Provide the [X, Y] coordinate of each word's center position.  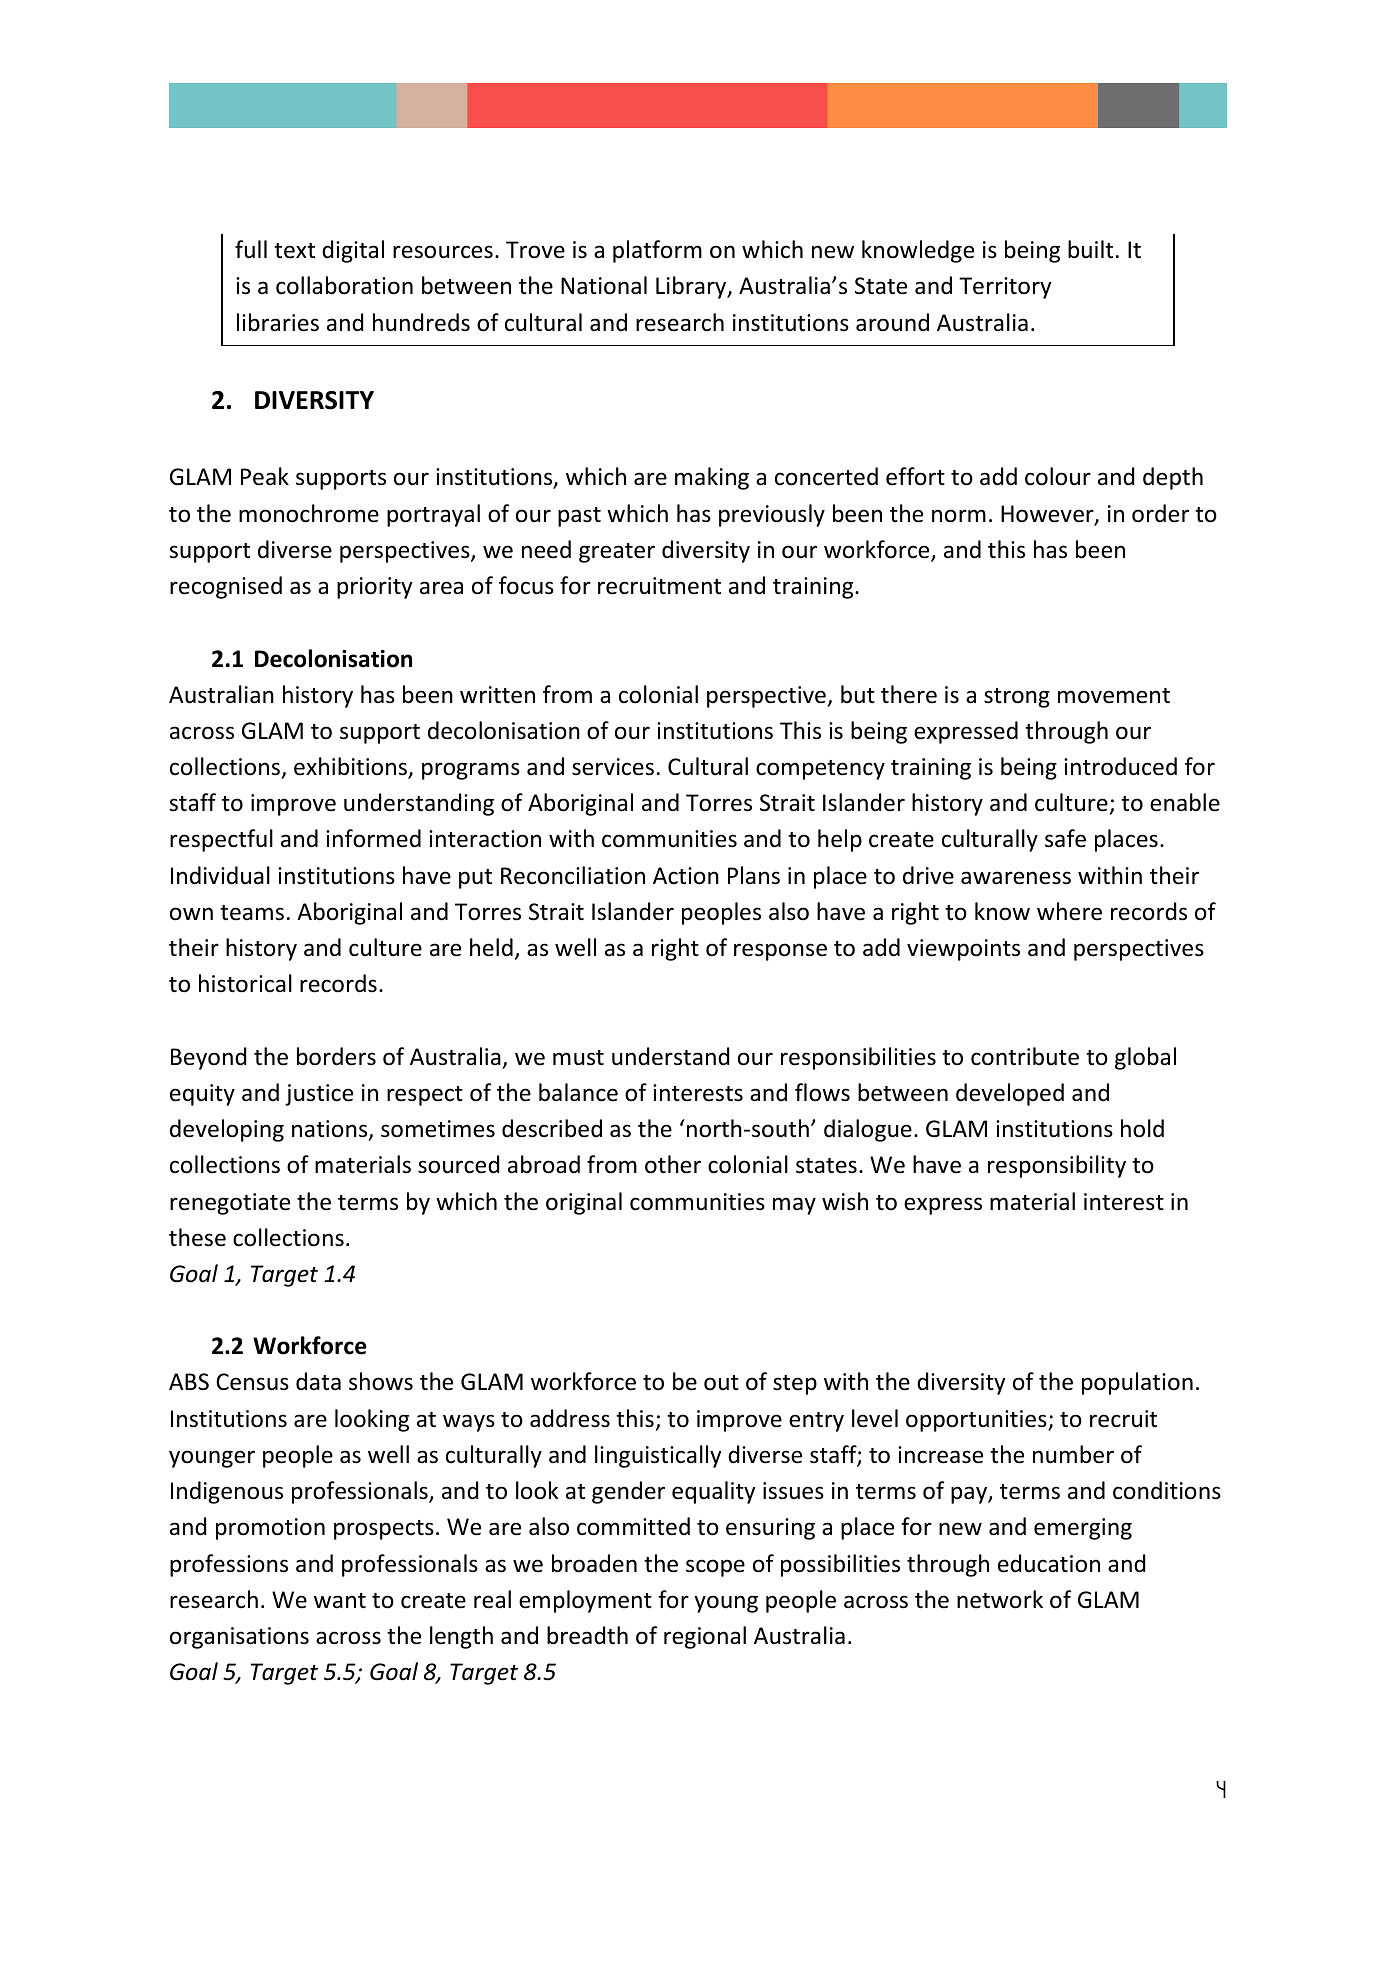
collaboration [344, 285]
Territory [1005, 288]
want [340, 1601]
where [1069, 911]
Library [692, 287]
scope [715, 1568]
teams [252, 913]
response [780, 952]
